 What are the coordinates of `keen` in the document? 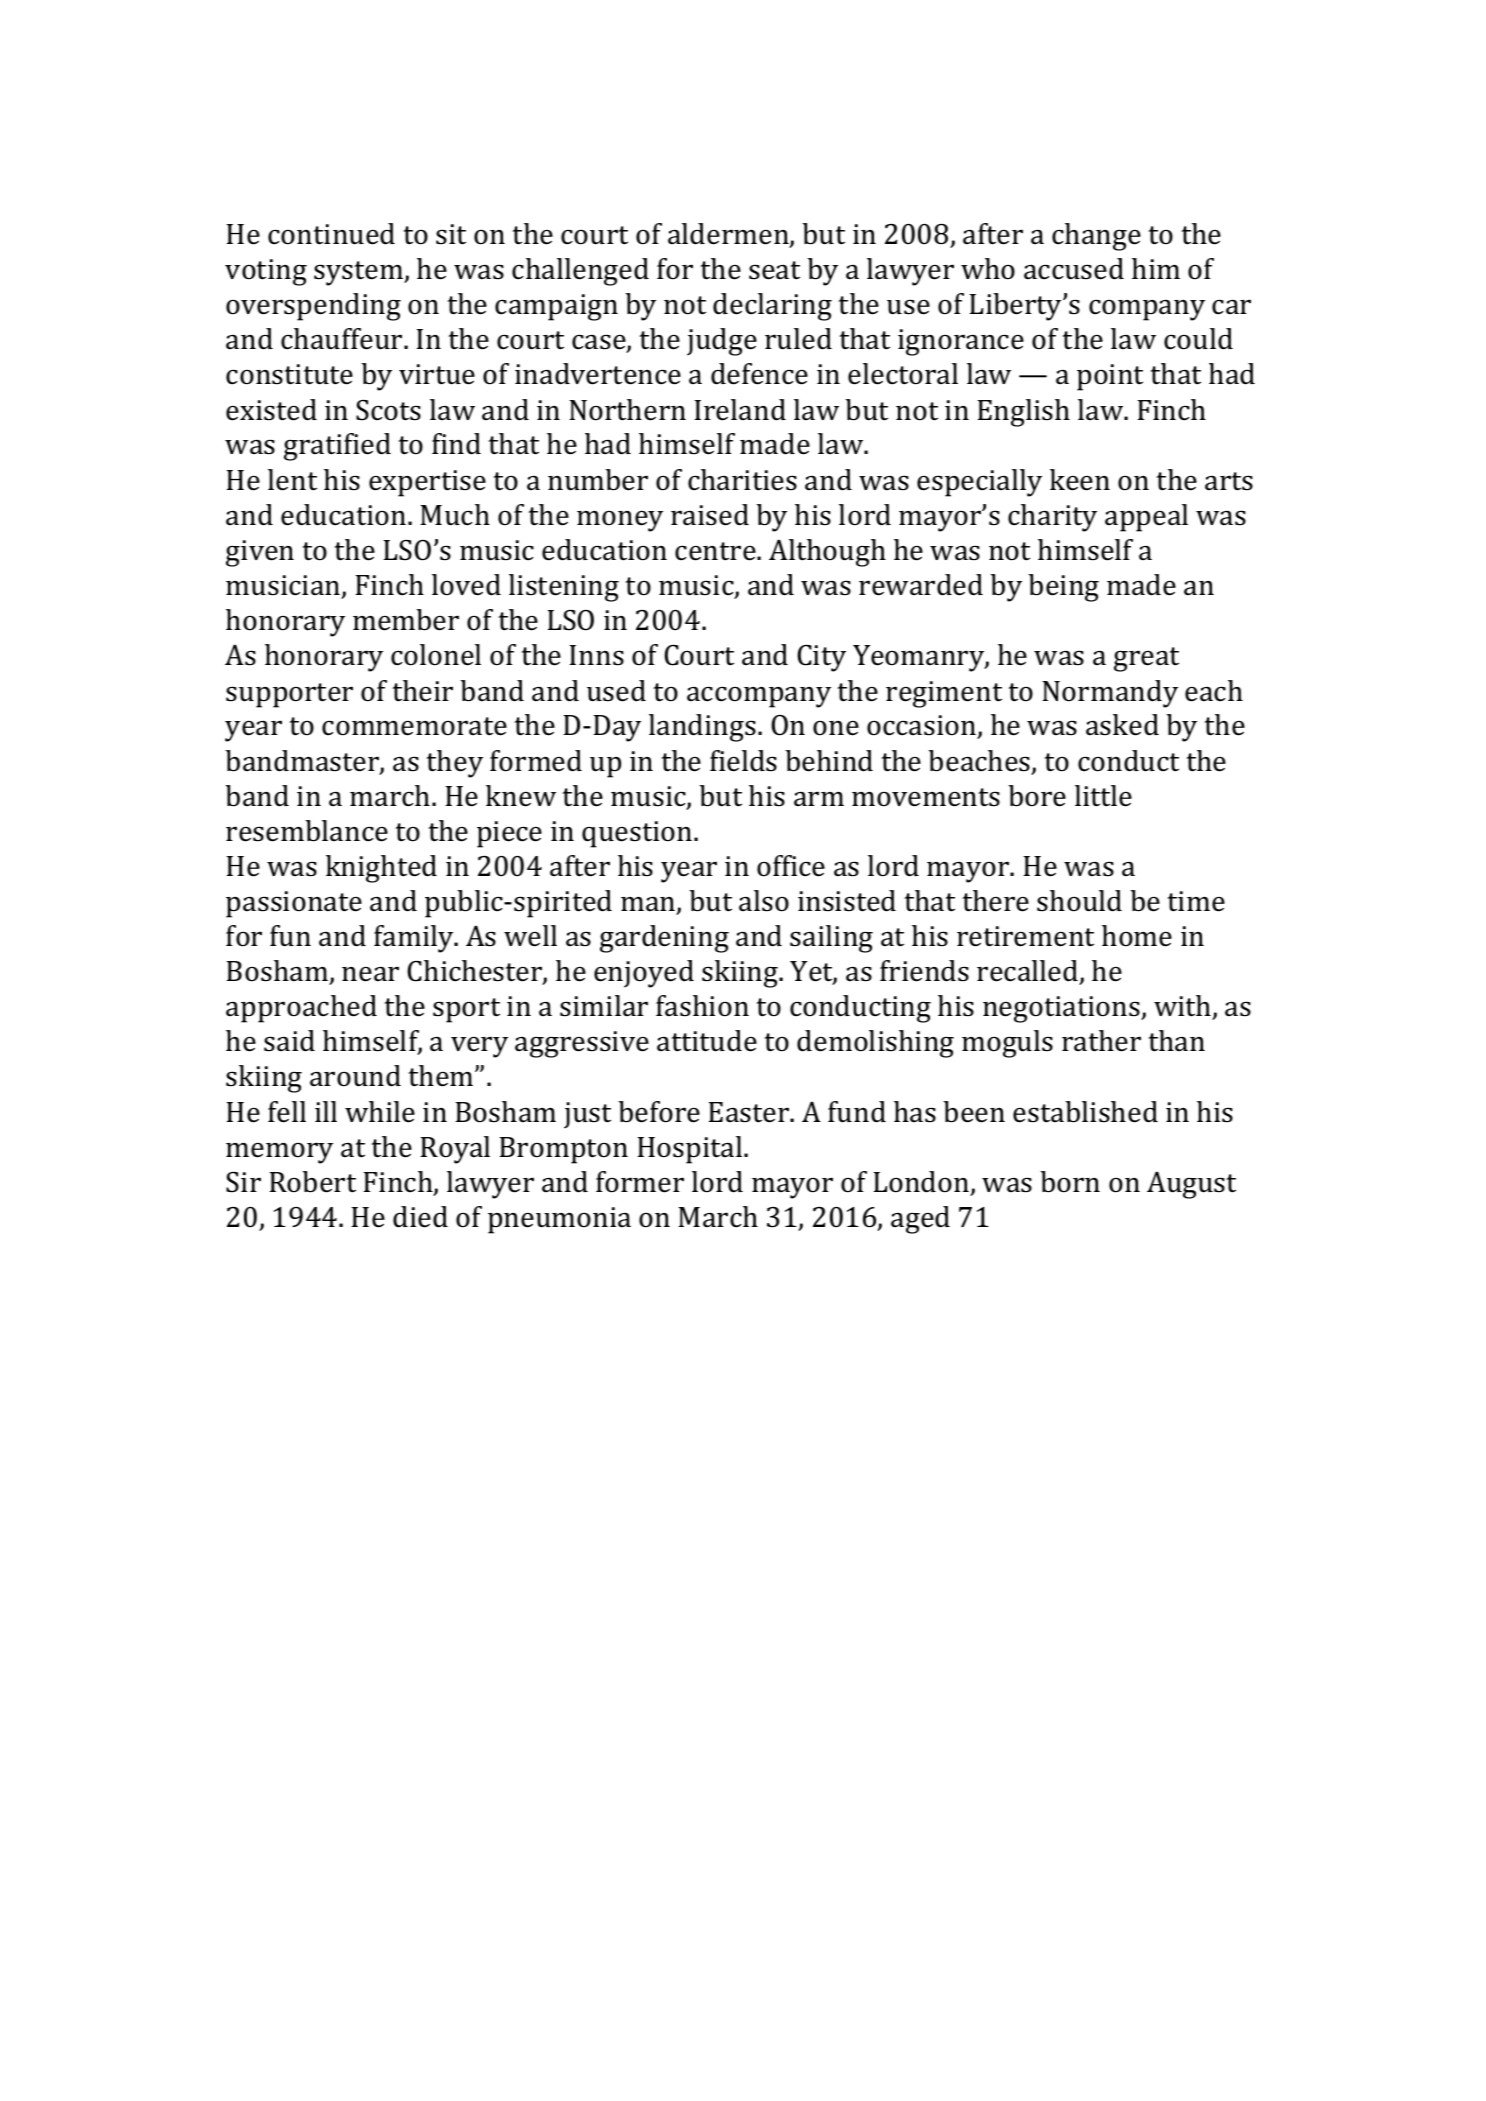 It's located at (1080, 480).
